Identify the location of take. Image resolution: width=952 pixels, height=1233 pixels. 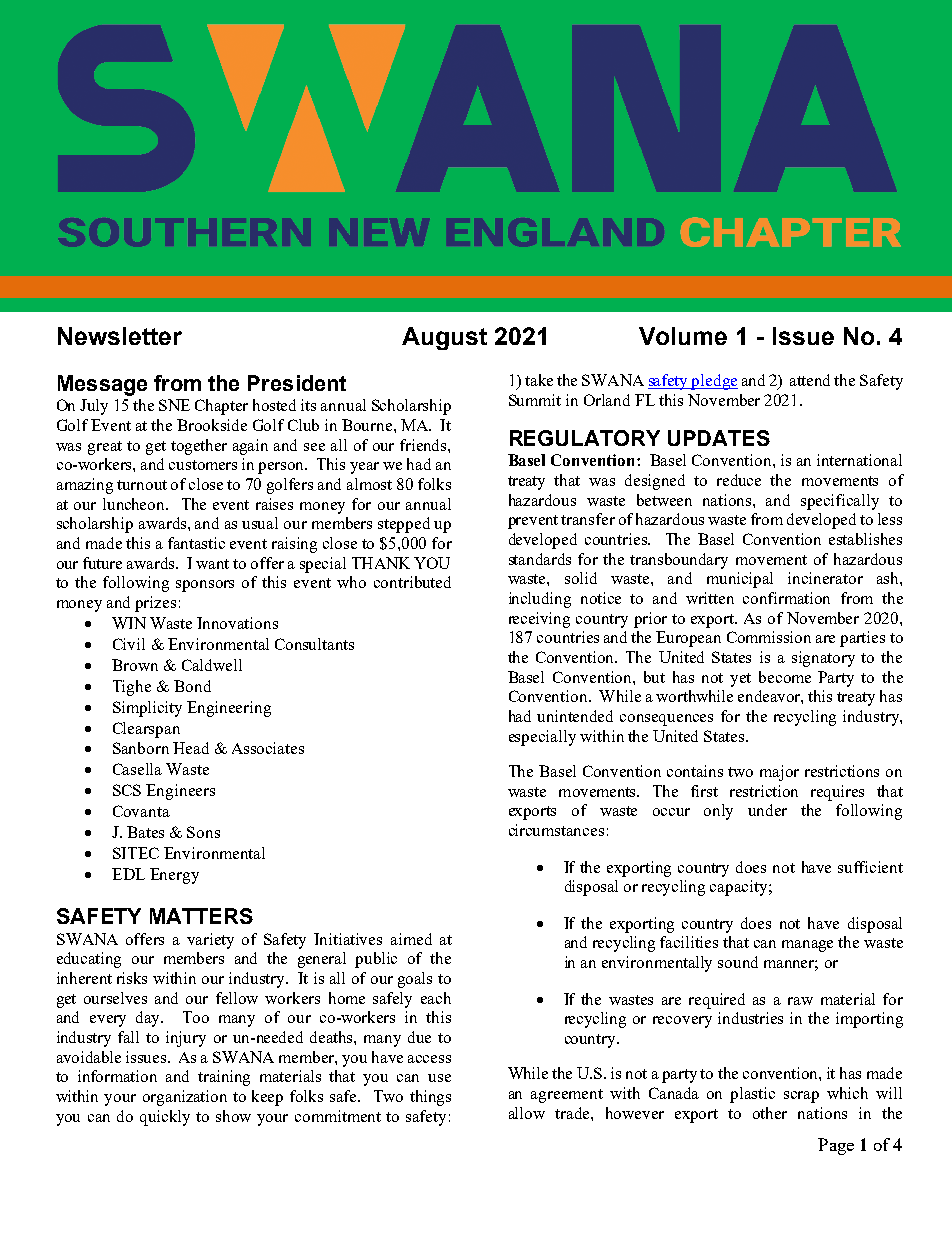
(539, 380).
